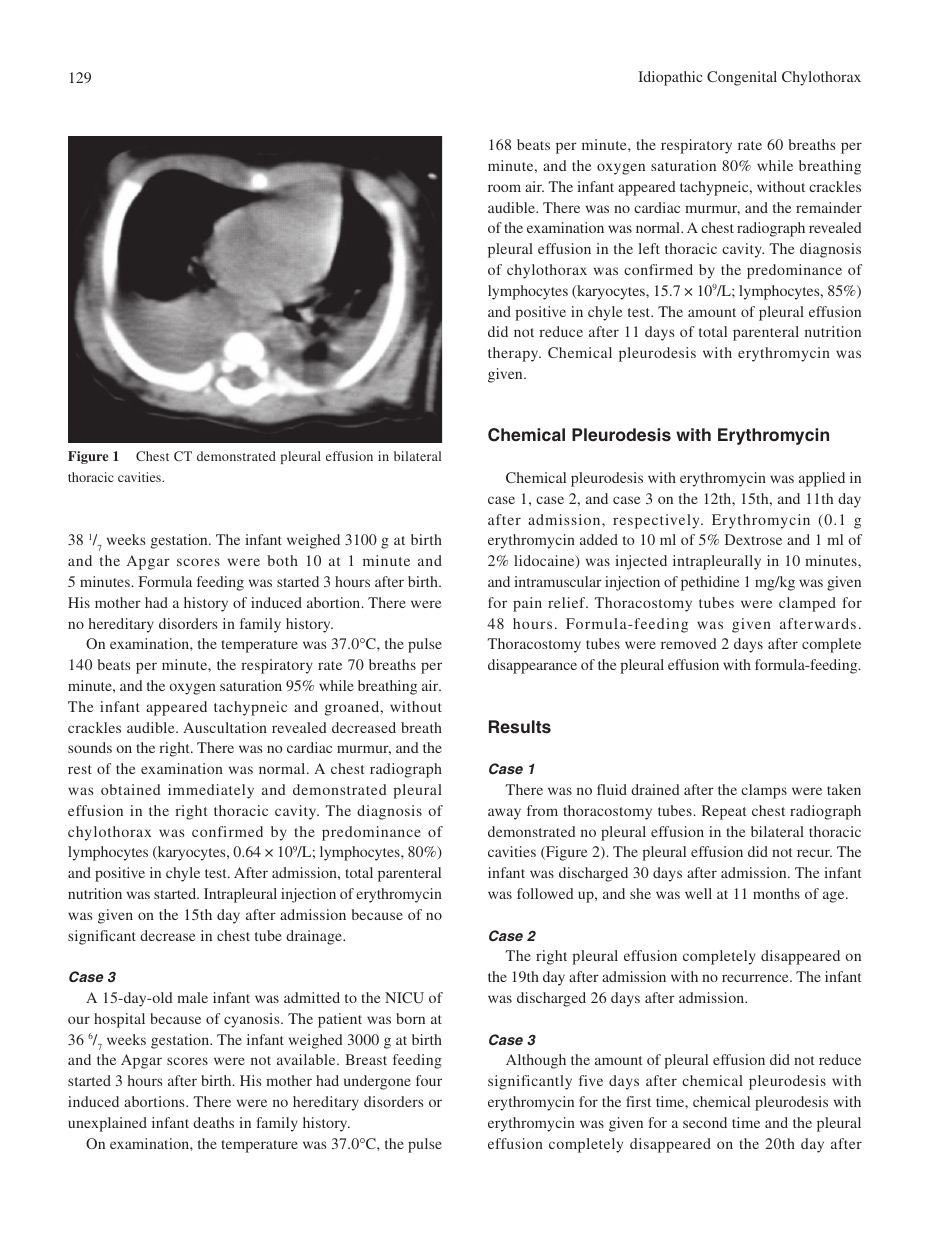  What do you see at coordinates (527, 604) in the screenshot?
I see `pain` at bounding box center [527, 604].
